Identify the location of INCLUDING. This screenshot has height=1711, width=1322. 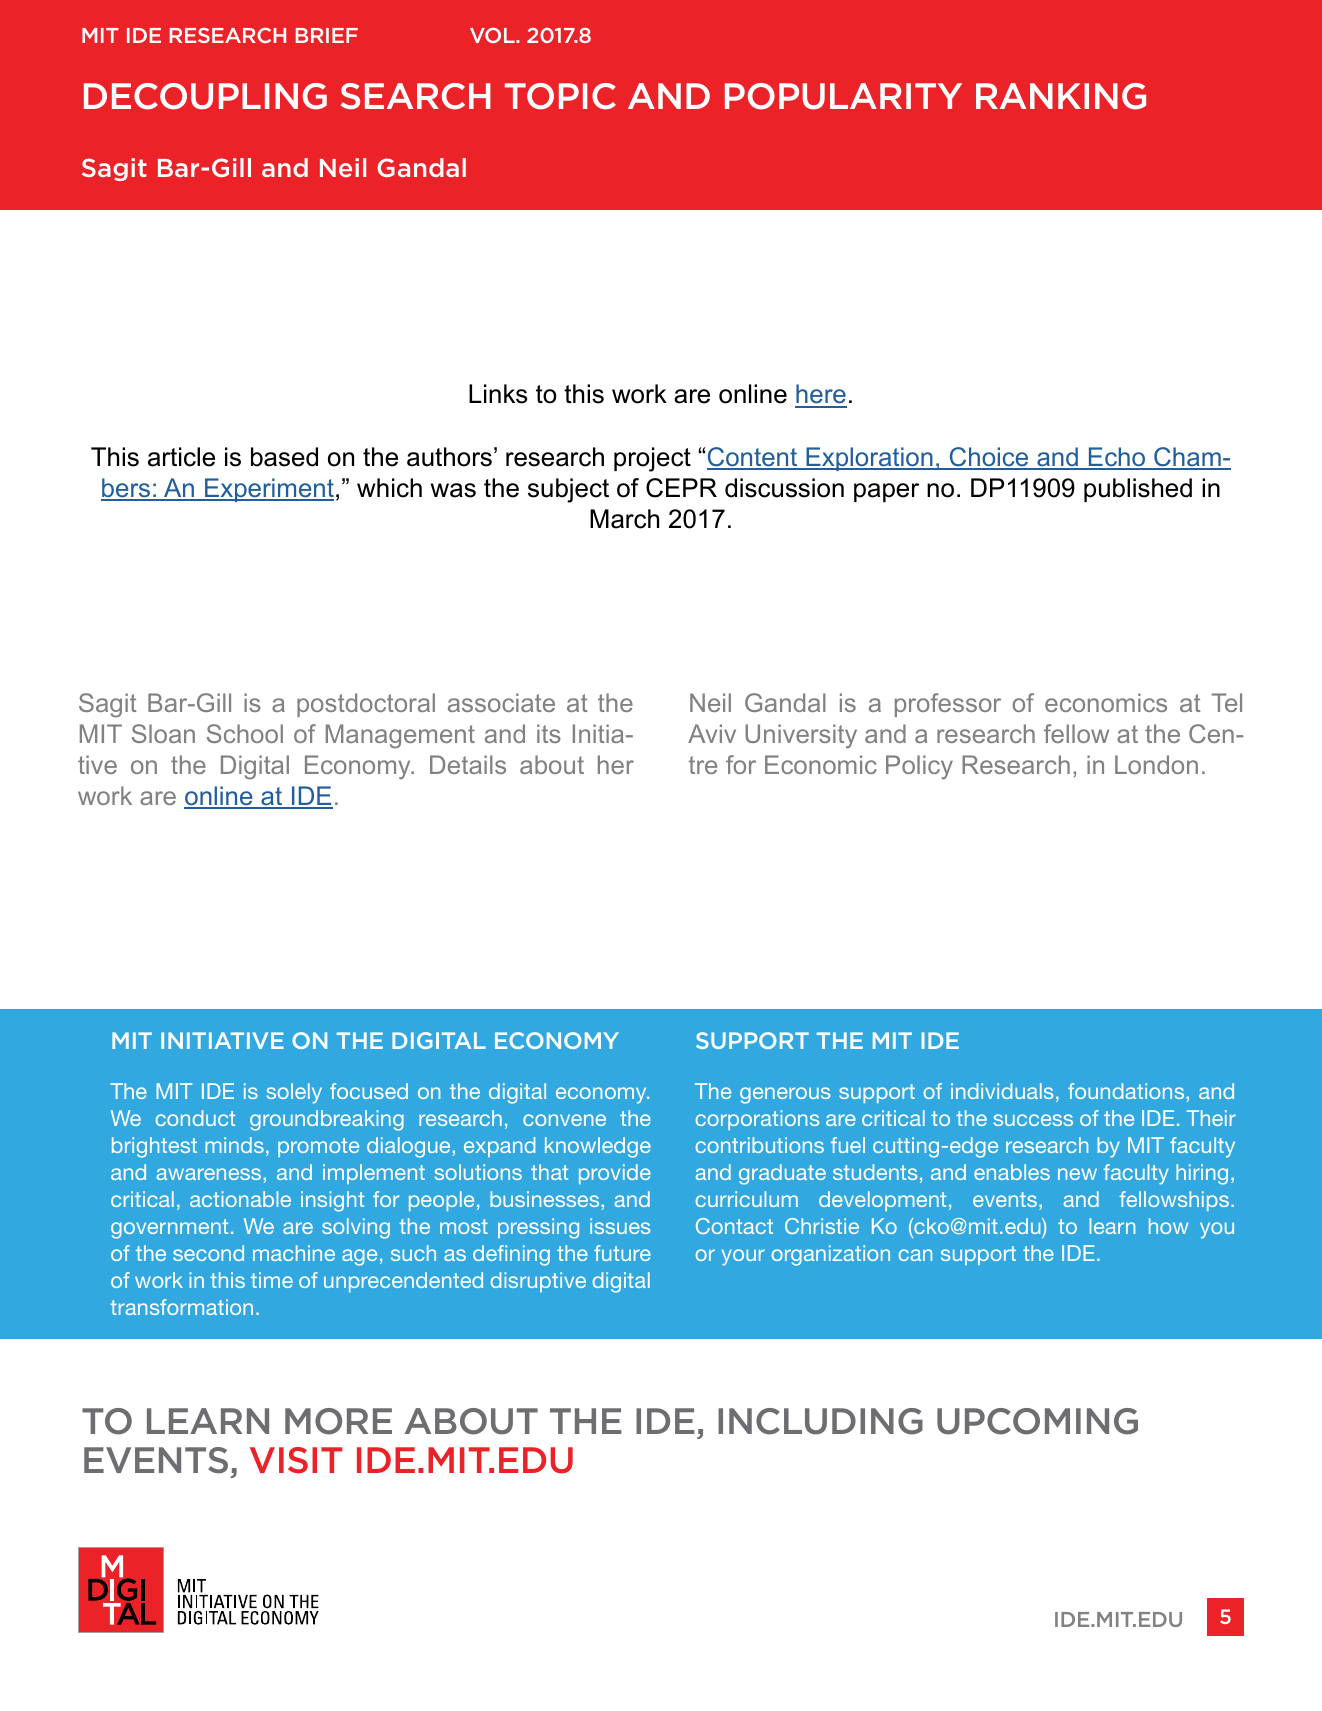
(820, 1421).
